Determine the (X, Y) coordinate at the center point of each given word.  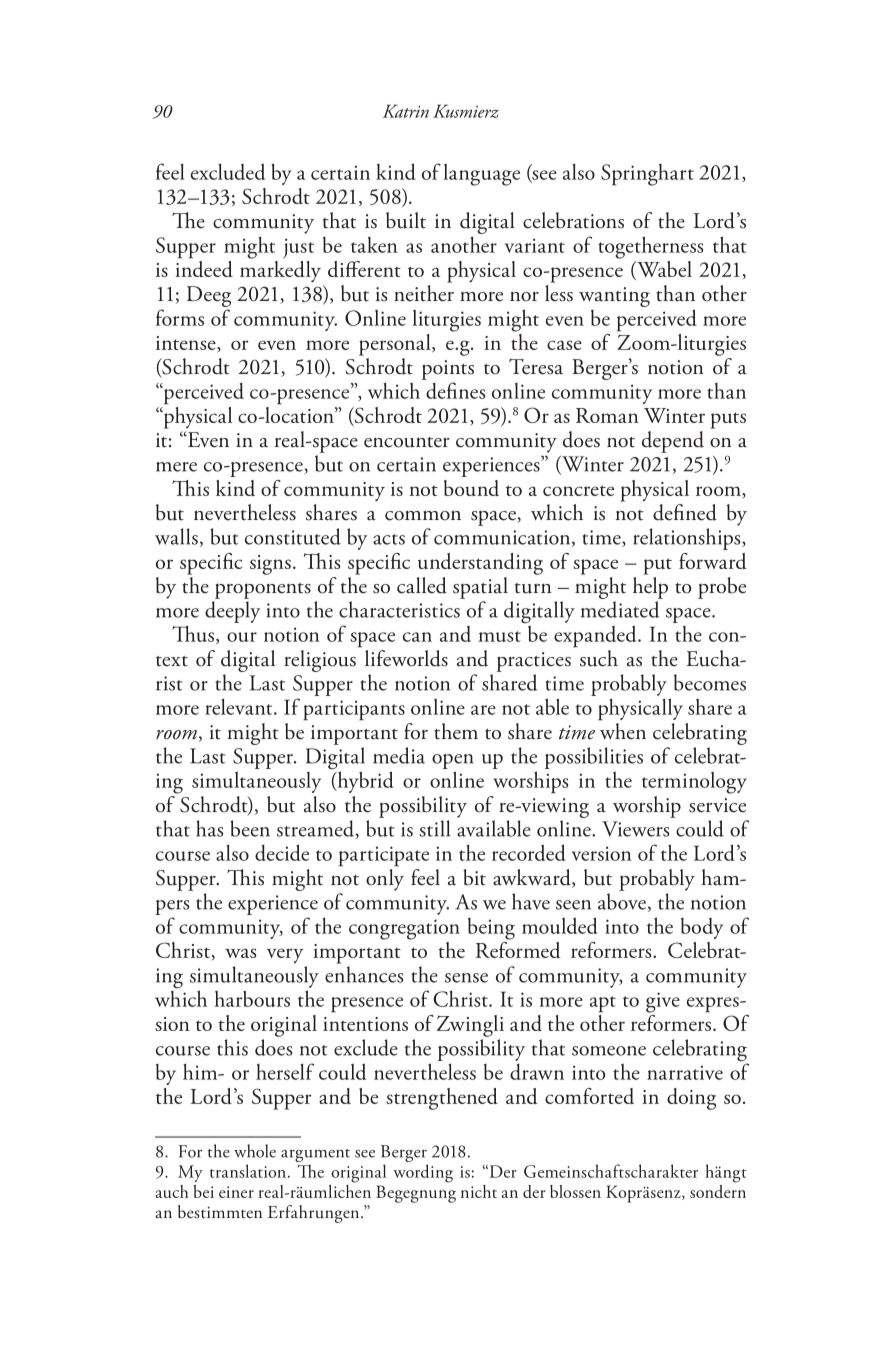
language (482, 174)
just (298, 248)
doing (691, 1099)
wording (423, 1173)
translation (248, 1171)
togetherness (650, 247)
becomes (710, 682)
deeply (232, 612)
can (417, 637)
